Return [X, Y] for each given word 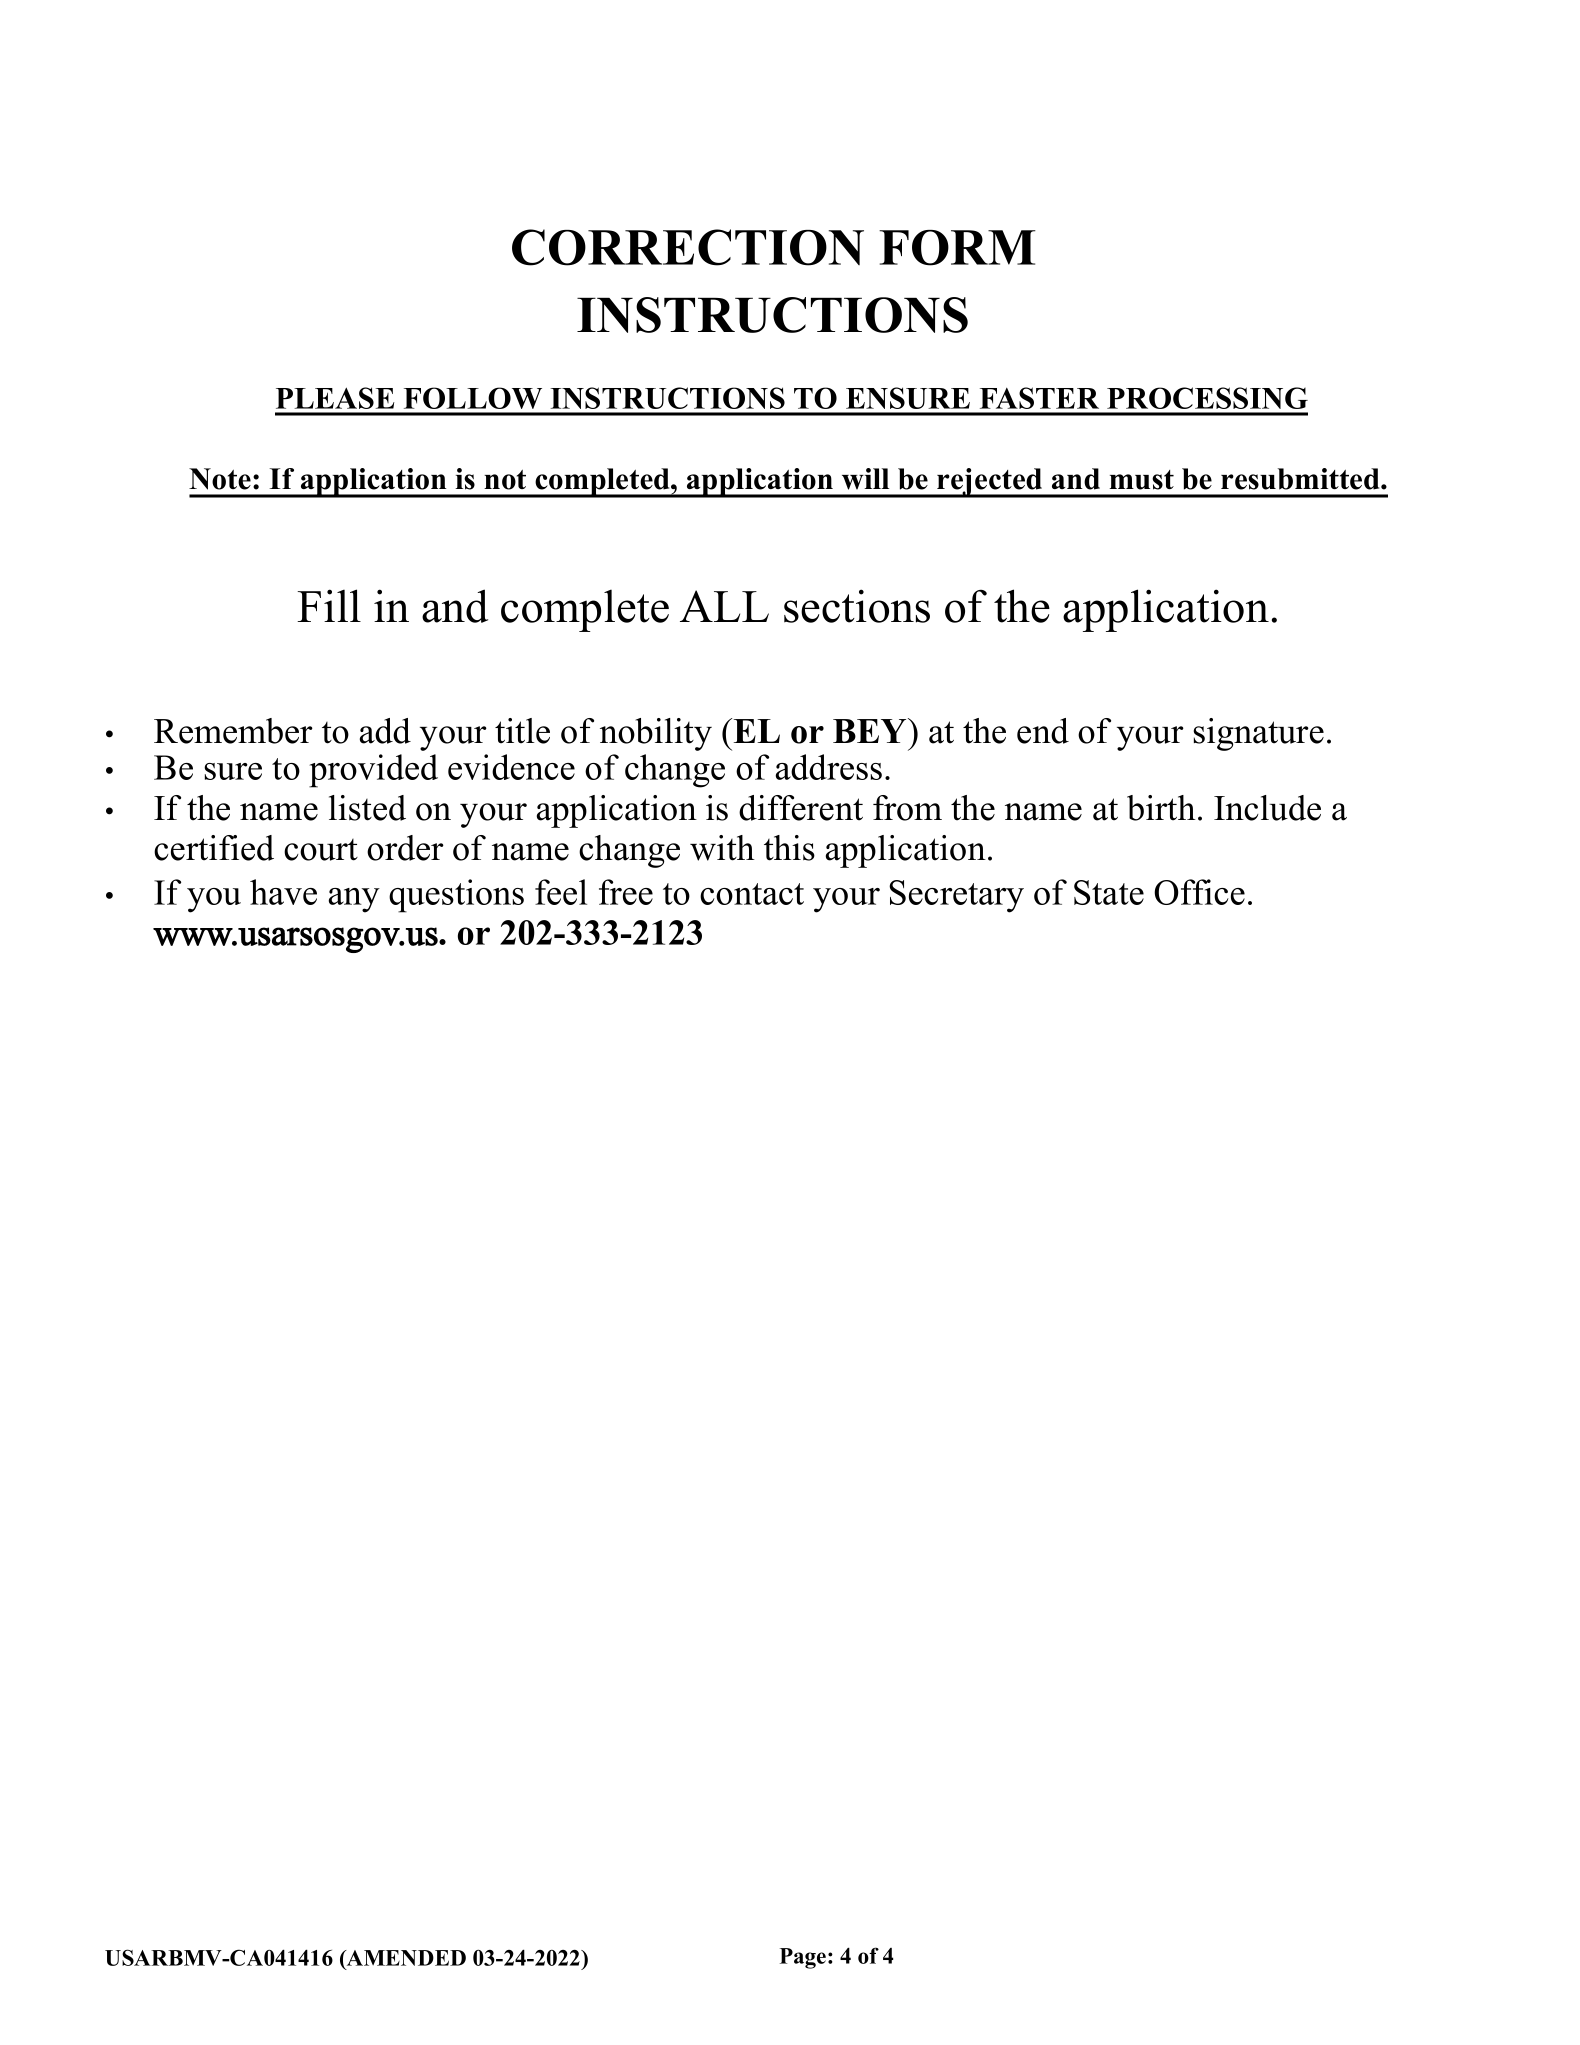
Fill [329, 605]
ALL [724, 606]
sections [857, 606]
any [354, 900]
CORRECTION [688, 247]
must [1141, 480]
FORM [957, 248]
